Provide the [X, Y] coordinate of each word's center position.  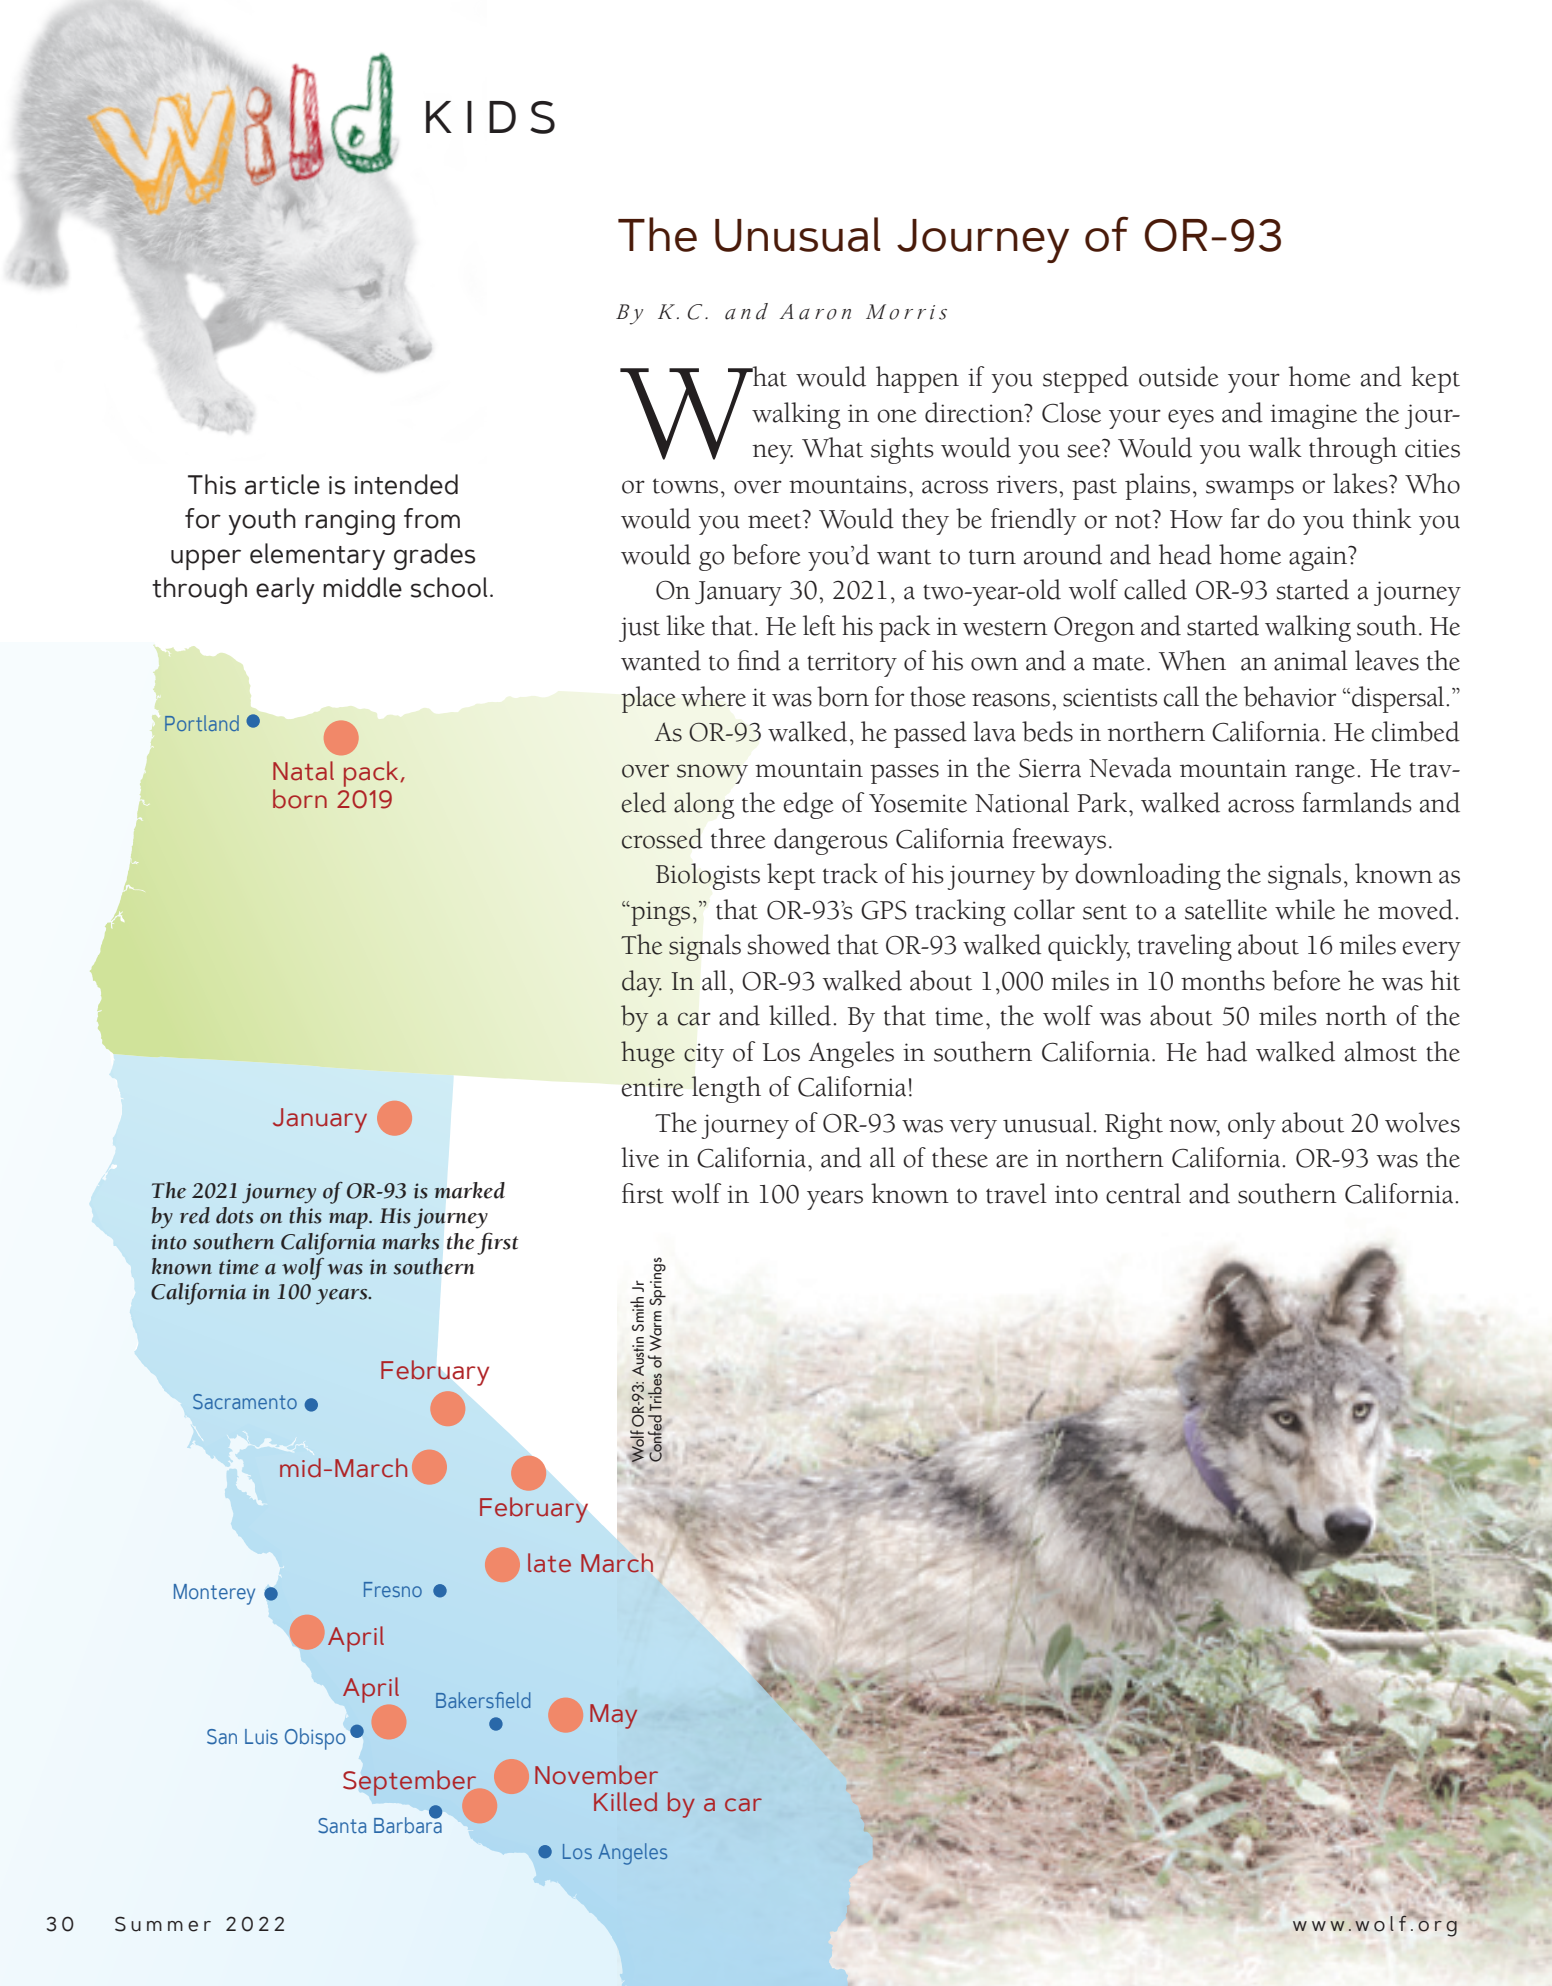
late [549, 1563]
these [960, 1157]
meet [776, 520]
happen [917, 379]
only [1252, 1125]
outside [1179, 376]
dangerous [831, 841]
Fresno [393, 1589]
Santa [342, 1826]
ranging [350, 522]
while [1305, 909]
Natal [303, 771]
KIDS [490, 117]
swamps [1250, 490]
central [1143, 1193]
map [349, 1220]
